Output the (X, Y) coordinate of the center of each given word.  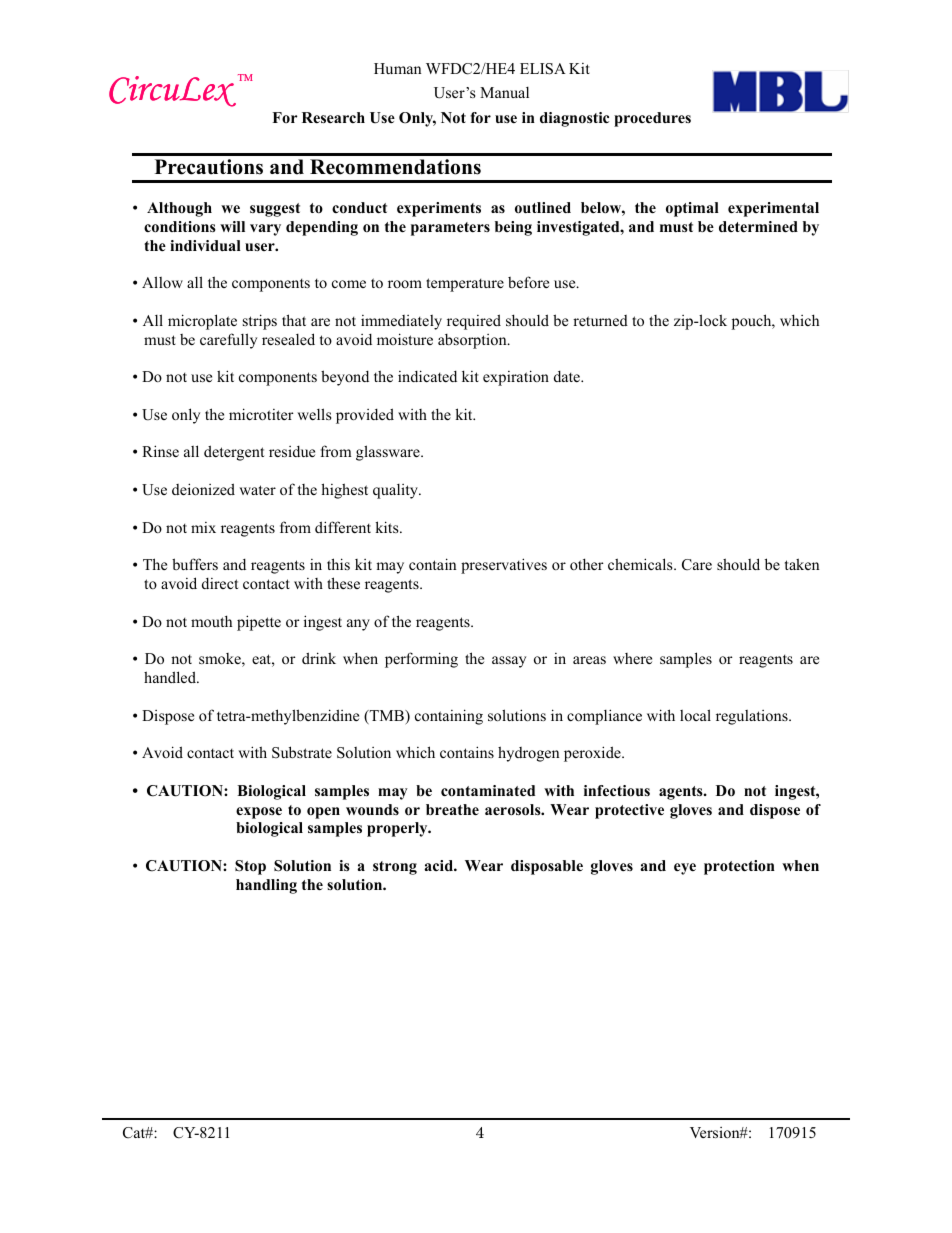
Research (333, 117)
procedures (652, 119)
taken (802, 564)
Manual (504, 92)
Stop (250, 867)
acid (439, 865)
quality (396, 491)
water (257, 490)
